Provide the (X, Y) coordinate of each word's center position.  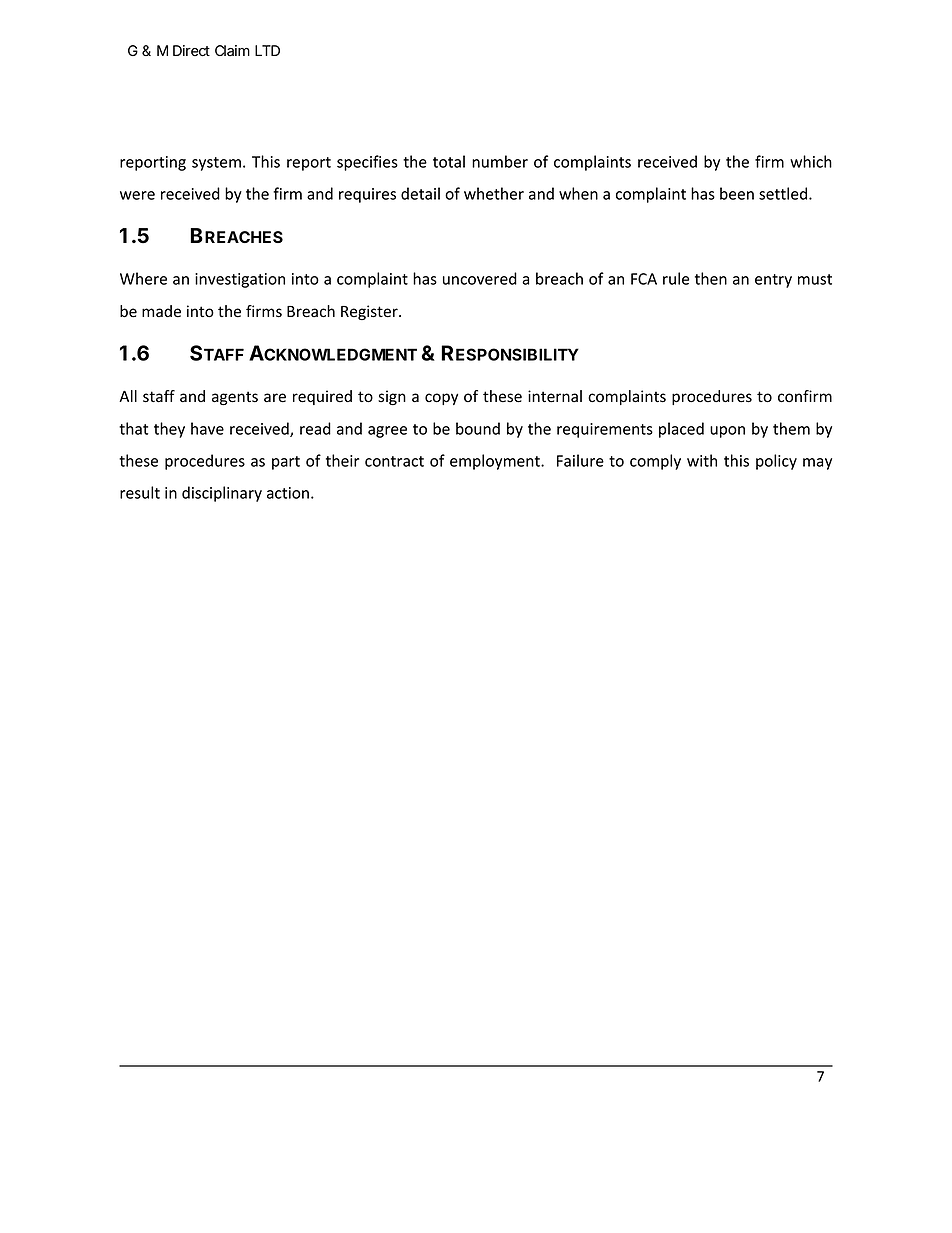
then (711, 278)
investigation (240, 280)
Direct (191, 51)
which (811, 161)
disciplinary (222, 494)
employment (496, 462)
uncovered (480, 278)
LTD (267, 50)
